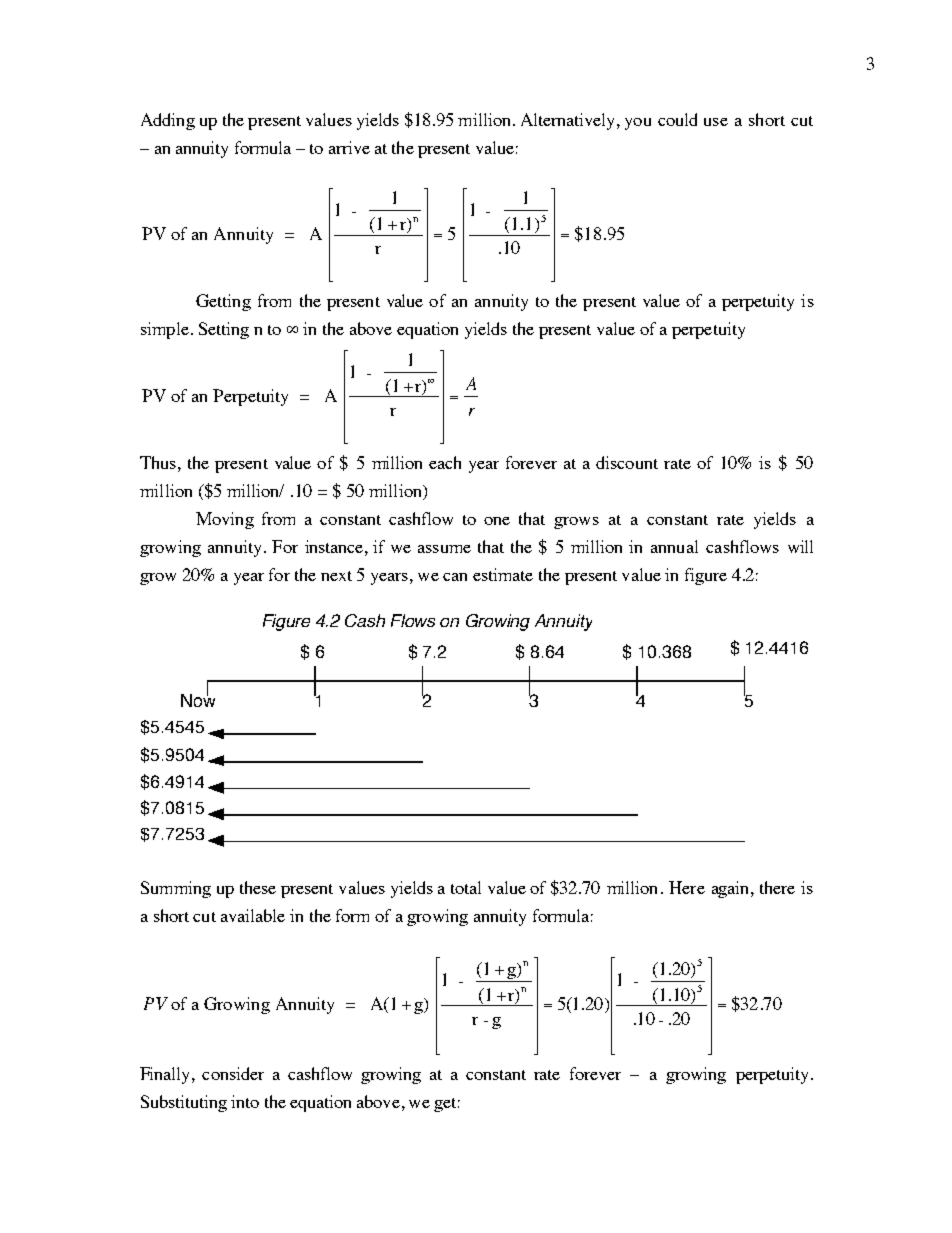 Image resolution: width=952 pixels, height=1233 pixels. What do you see at coordinates (497, 521) in the document?
I see `one` at bounding box center [497, 521].
